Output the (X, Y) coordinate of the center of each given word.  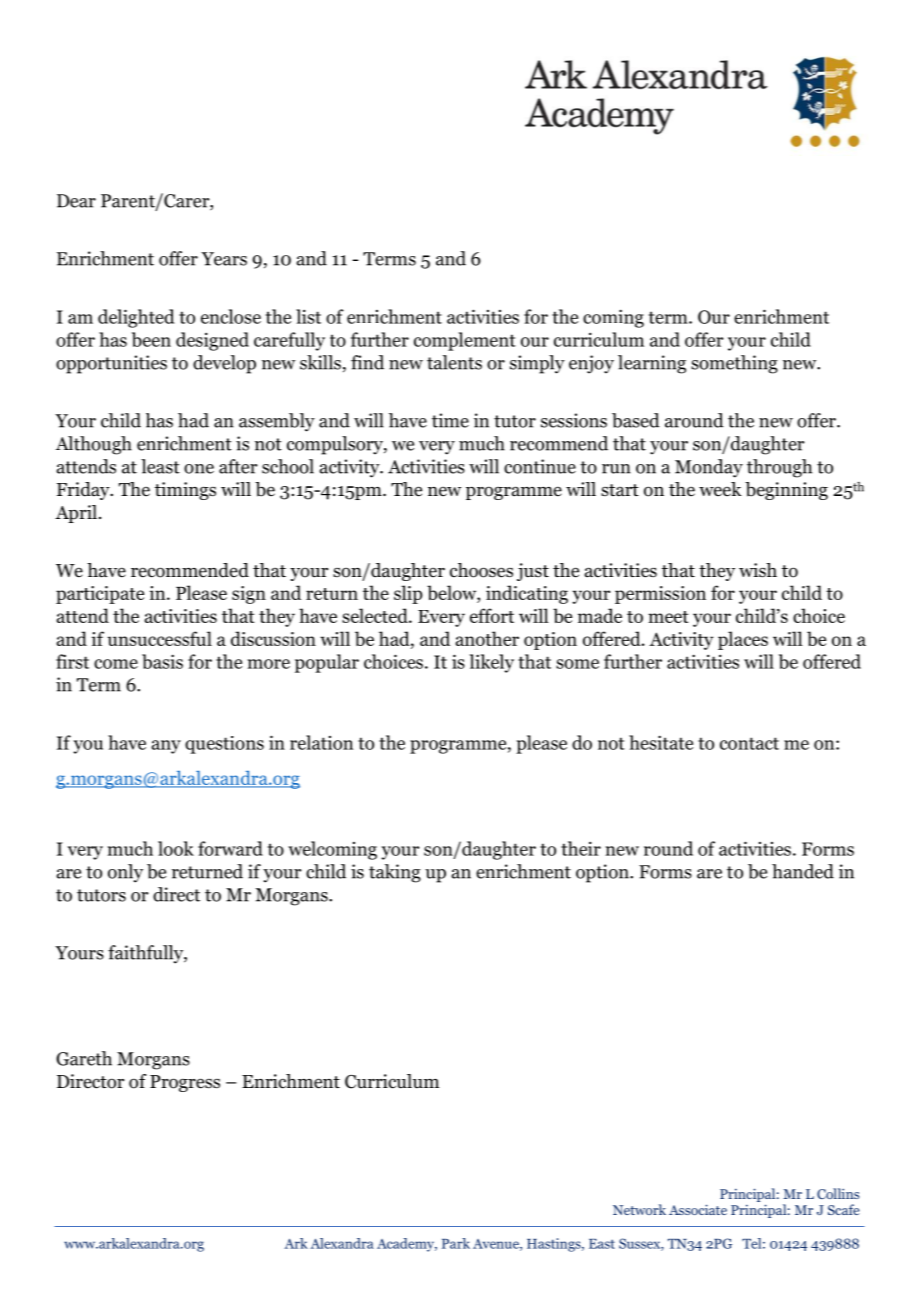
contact (749, 743)
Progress (185, 1083)
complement (465, 341)
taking (395, 873)
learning (652, 364)
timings (185, 491)
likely (492, 663)
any (166, 747)
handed (803, 871)
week (720, 489)
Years (224, 259)
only (125, 873)
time (450, 420)
